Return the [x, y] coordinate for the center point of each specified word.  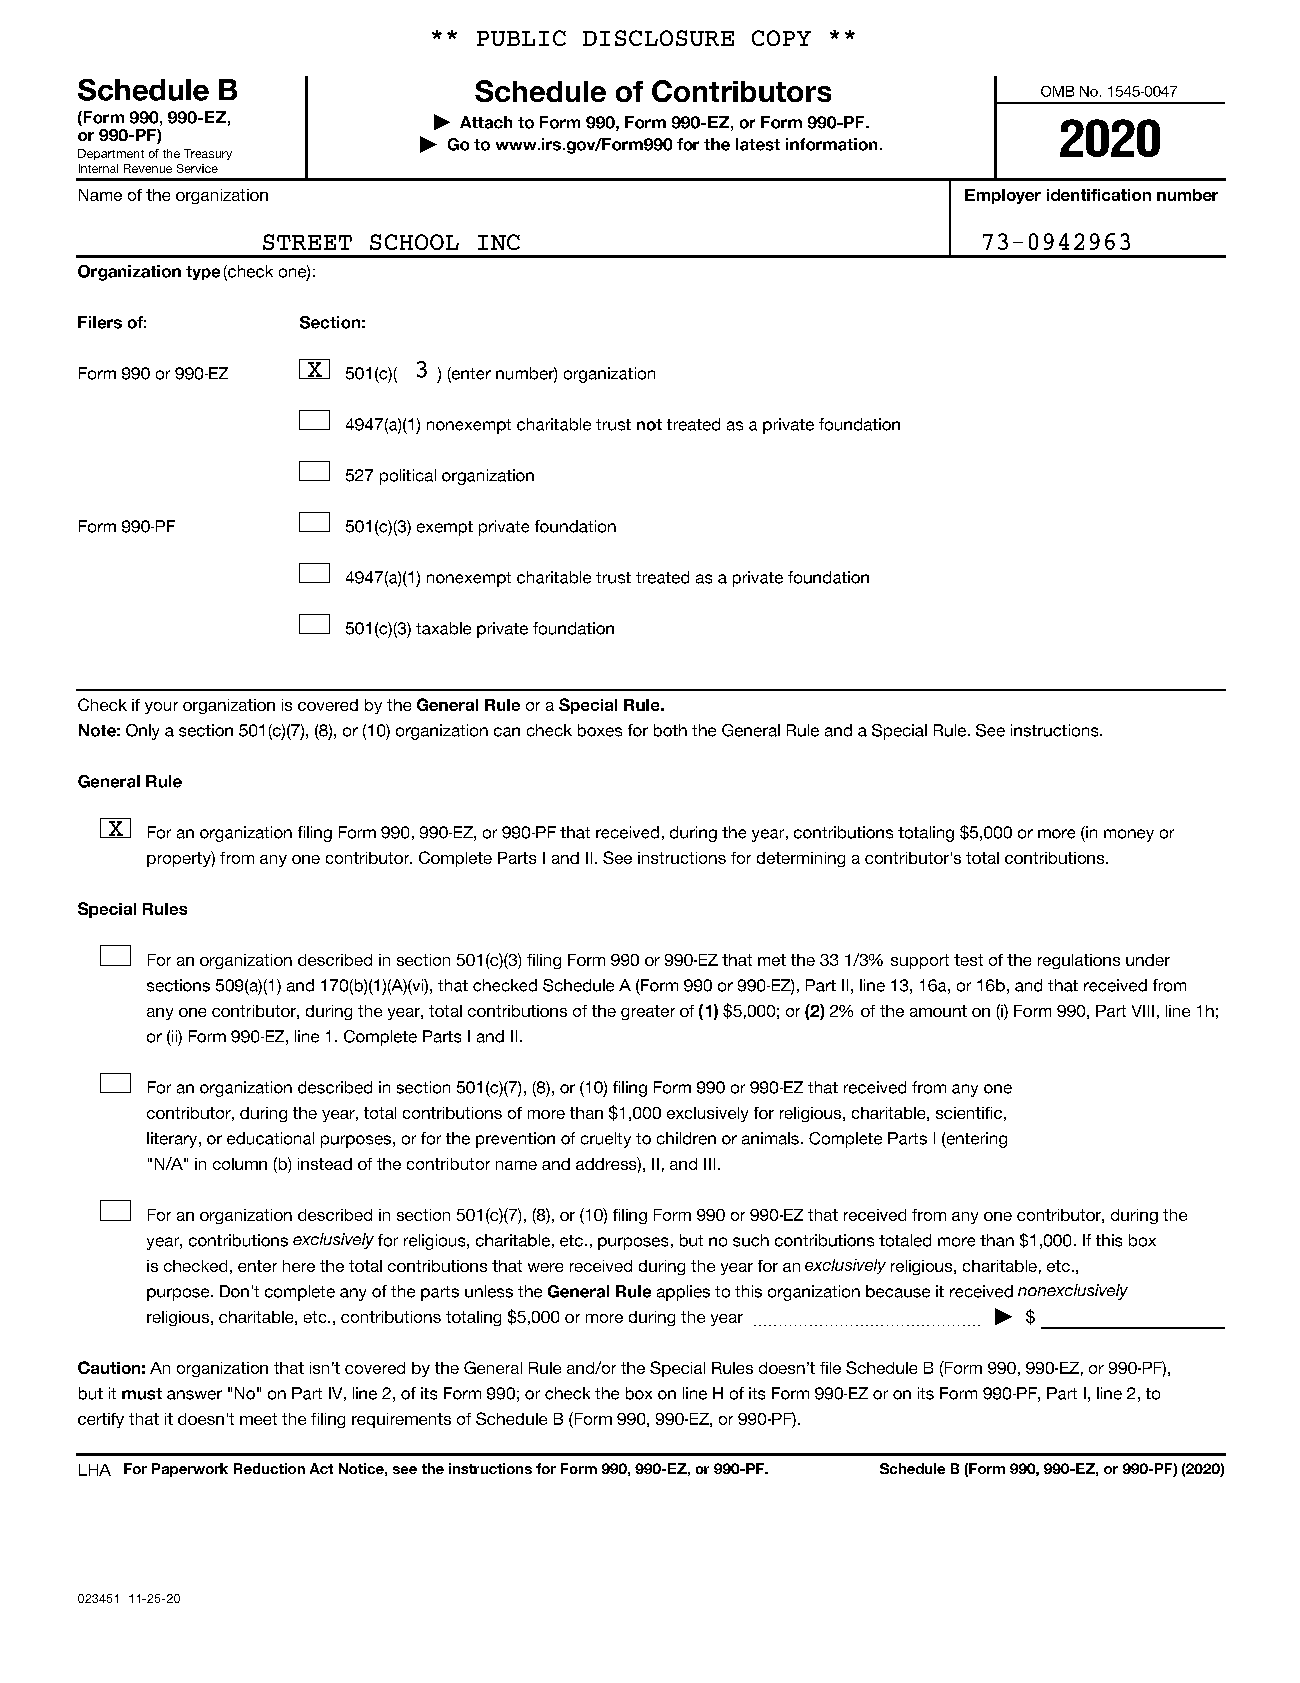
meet [258, 1419]
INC [499, 242]
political [408, 477]
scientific [969, 1113]
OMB [1057, 91]
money [1129, 835]
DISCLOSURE [658, 38]
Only [142, 732]
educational [270, 1138]
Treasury [208, 154]
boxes [600, 730]
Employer [1003, 196]
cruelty [606, 1140]
